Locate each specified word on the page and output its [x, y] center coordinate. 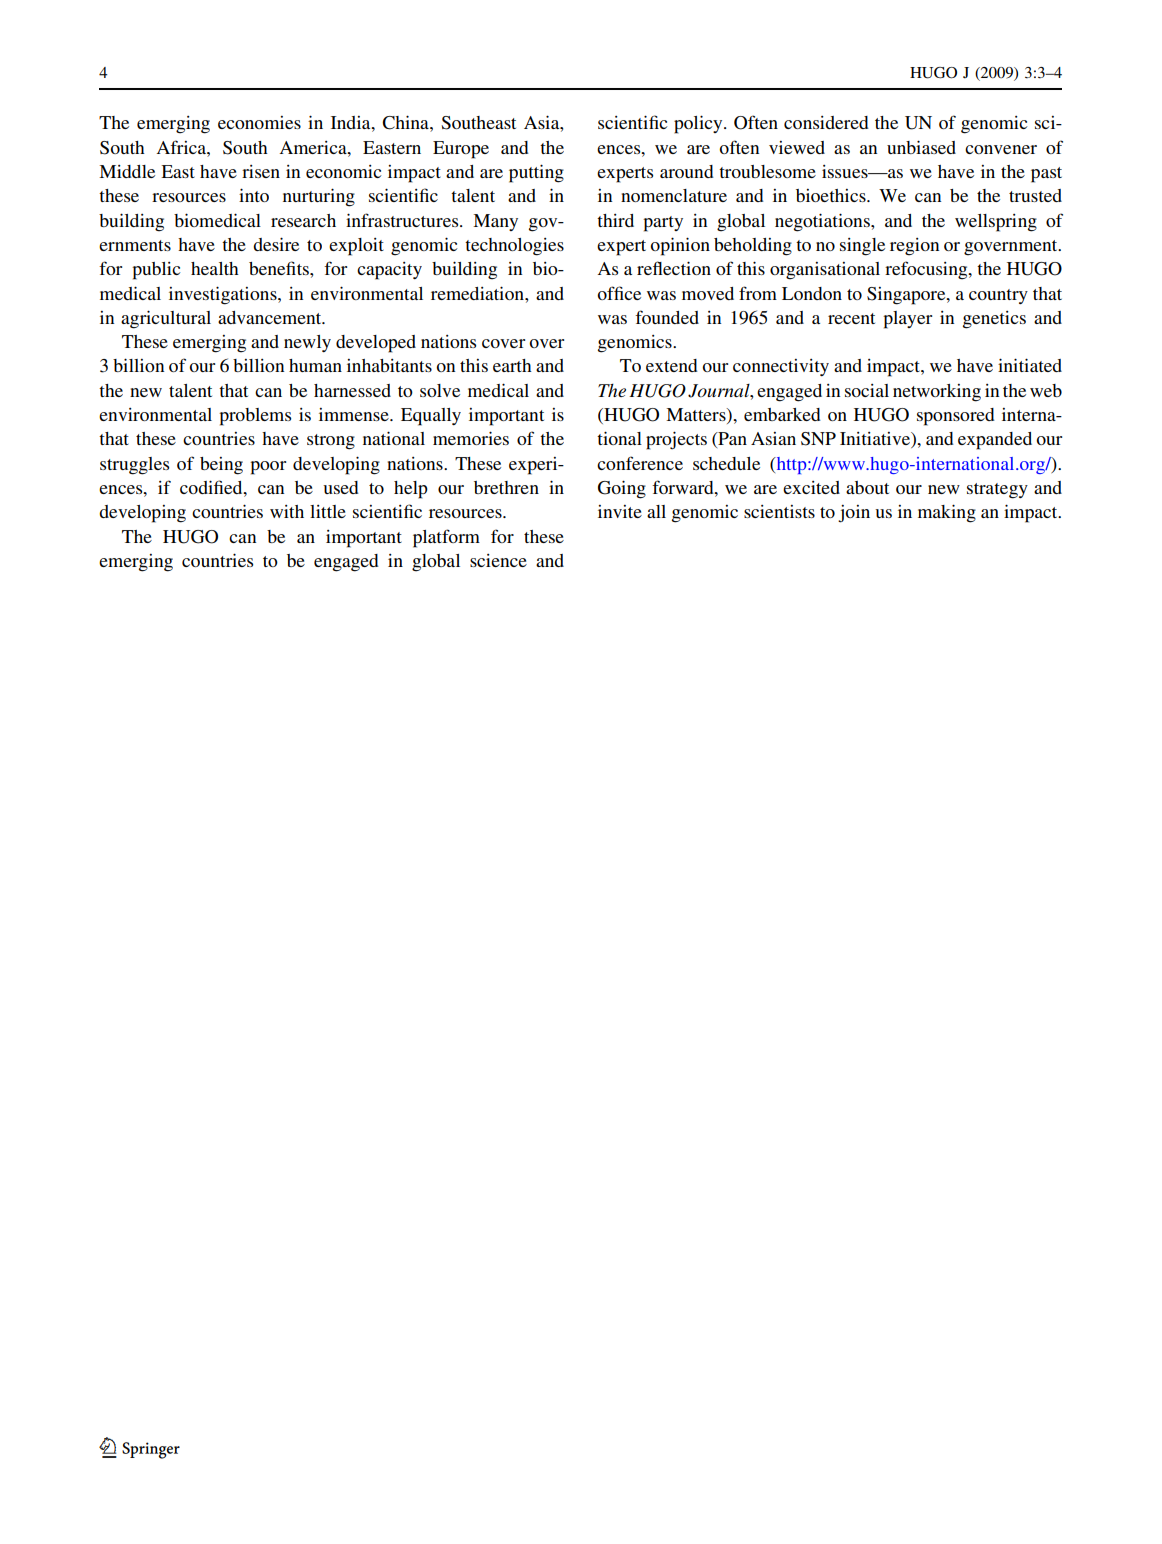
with [287, 511]
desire [276, 244]
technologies [514, 247]
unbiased [921, 147]
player [907, 320]
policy [699, 124]
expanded [995, 441]
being [221, 466]
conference [640, 463]
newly [307, 343]
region [914, 247]
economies [259, 122]
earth [512, 365]
